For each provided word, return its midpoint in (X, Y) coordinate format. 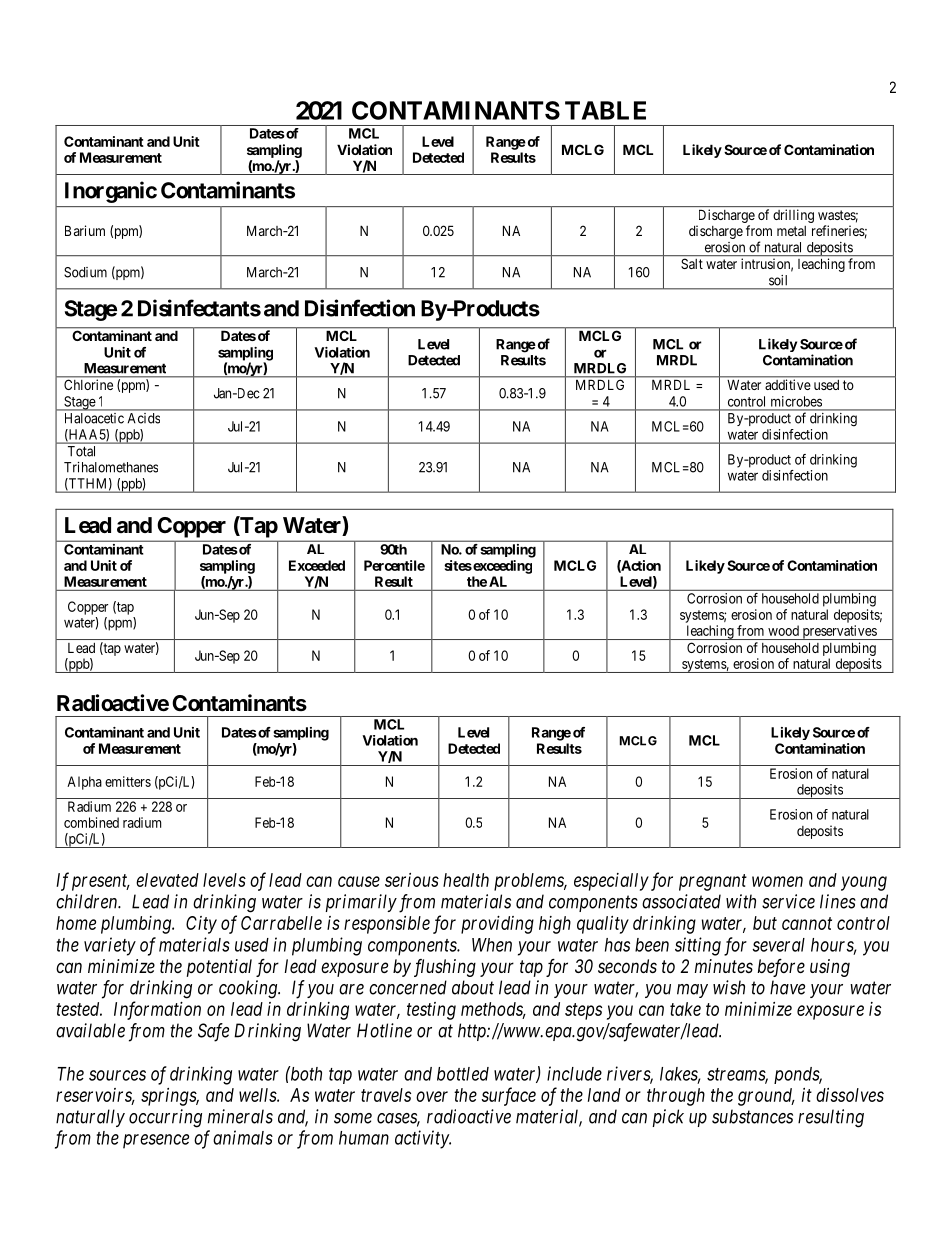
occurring (165, 1118)
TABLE (605, 110)
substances (752, 1116)
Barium (85, 230)
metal (791, 231)
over (432, 1096)
